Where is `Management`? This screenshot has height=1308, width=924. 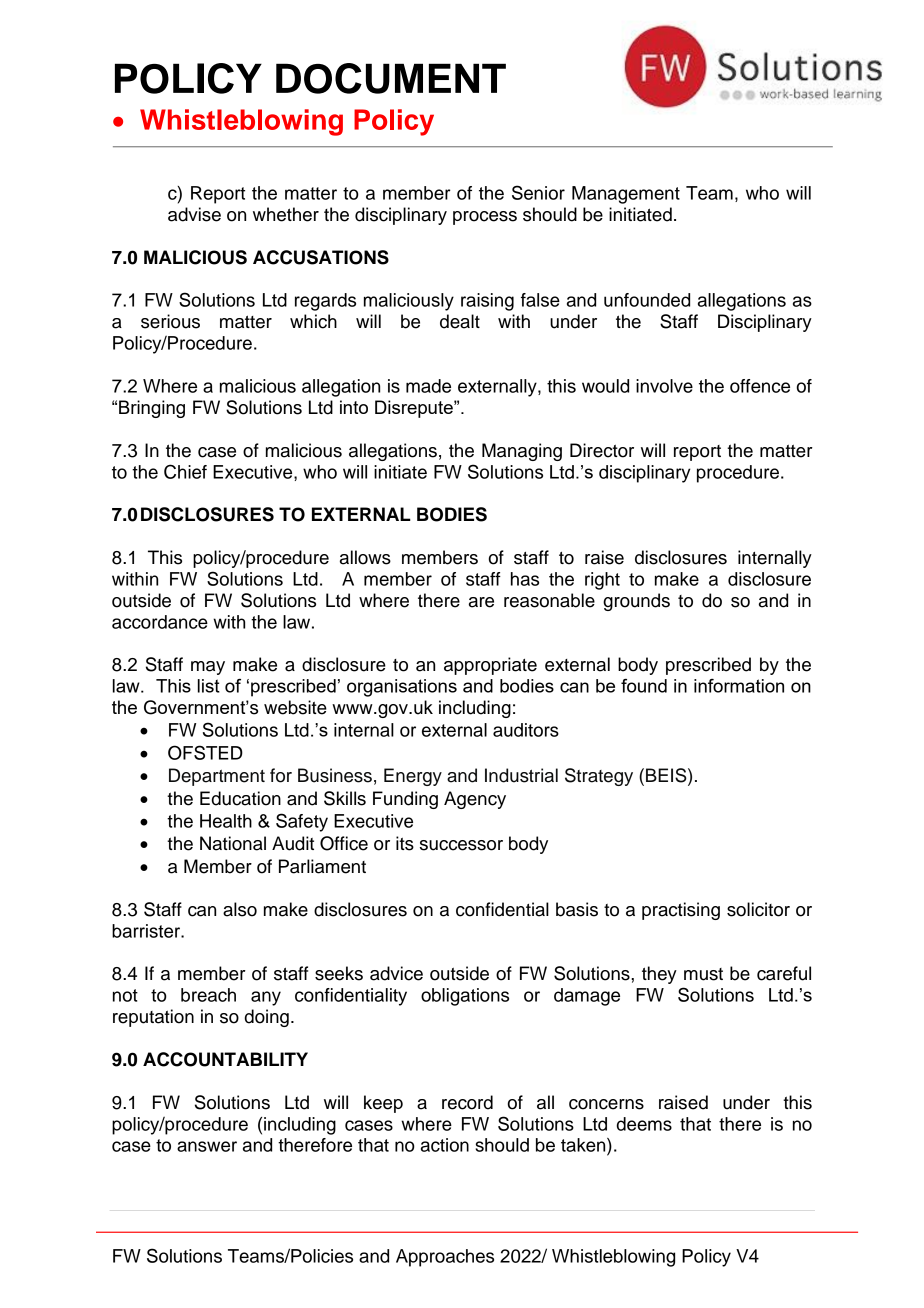
Management is located at coordinates (626, 195).
